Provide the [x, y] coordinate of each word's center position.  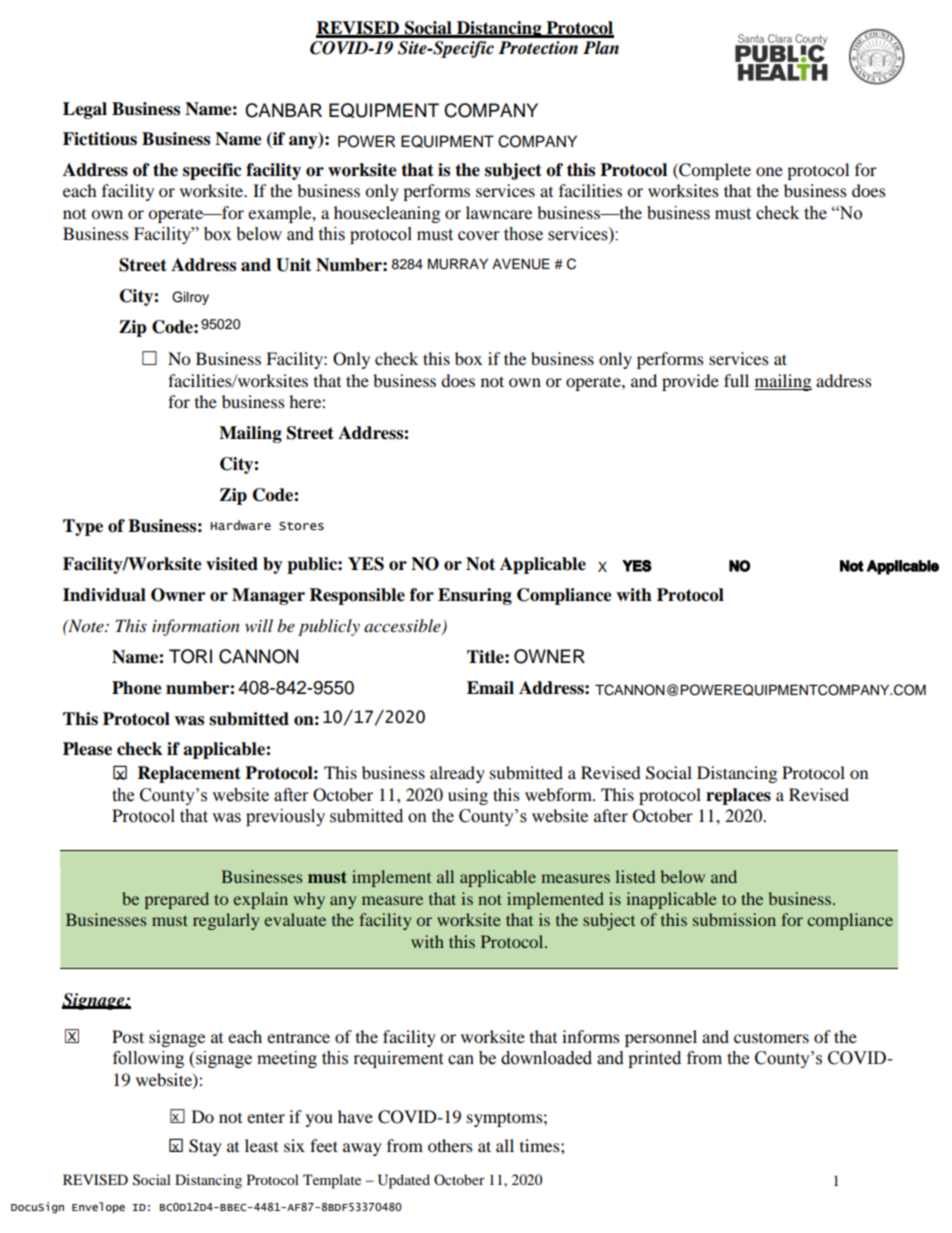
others [450, 1145]
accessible [403, 626]
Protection [538, 48]
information [196, 627]
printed [654, 1059]
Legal [85, 110]
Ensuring [475, 596]
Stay [205, 1147]
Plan [601, 47]
